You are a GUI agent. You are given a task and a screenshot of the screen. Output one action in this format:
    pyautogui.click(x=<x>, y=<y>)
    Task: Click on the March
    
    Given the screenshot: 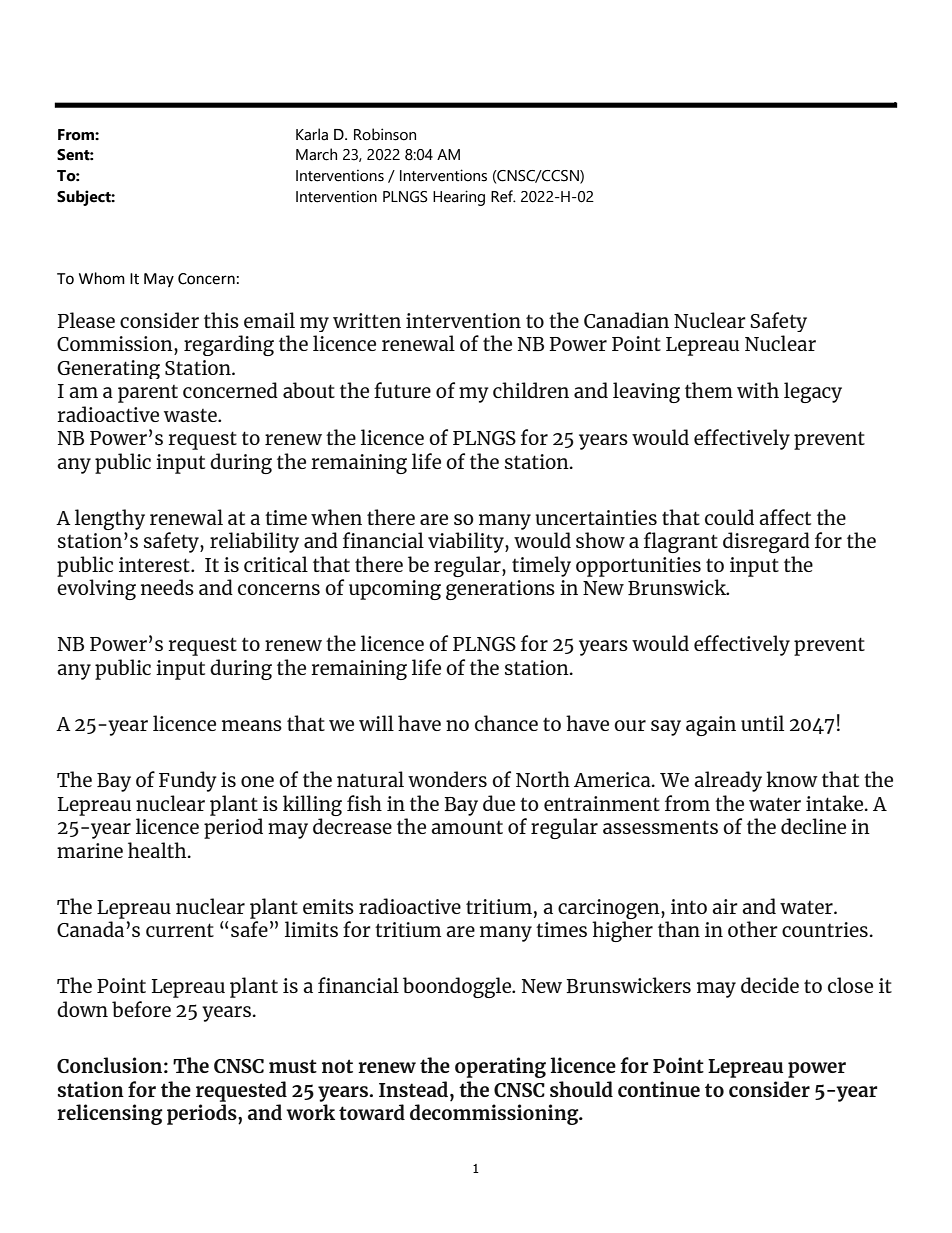 What is the action you would take?
    pyautogui.click(x=316, y=154)
